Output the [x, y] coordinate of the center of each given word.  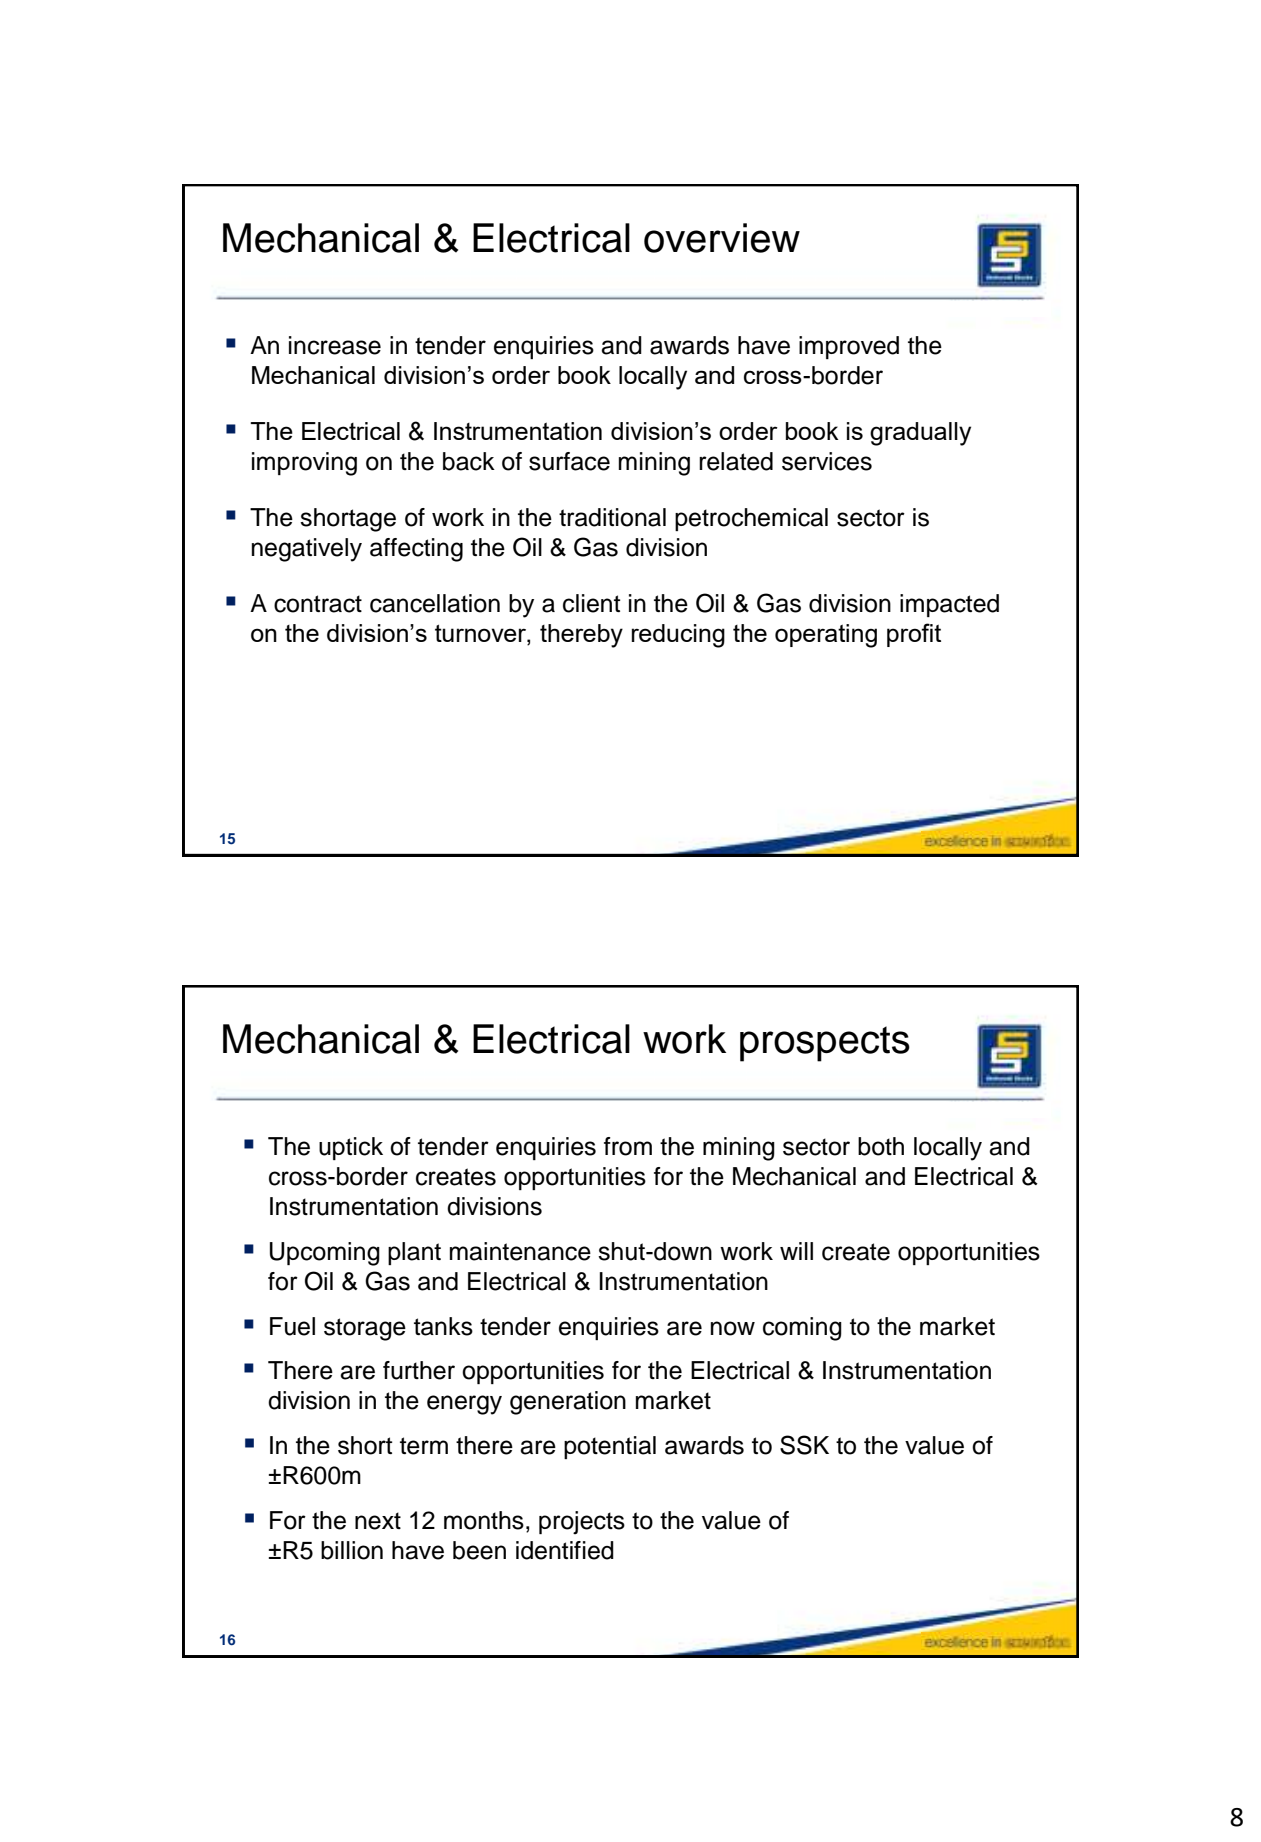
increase [335, 345]
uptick [351, 1148]
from [628, 1146]
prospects [825, 1044]
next [378, 1521]
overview [722, 238]
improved [849, 347]
